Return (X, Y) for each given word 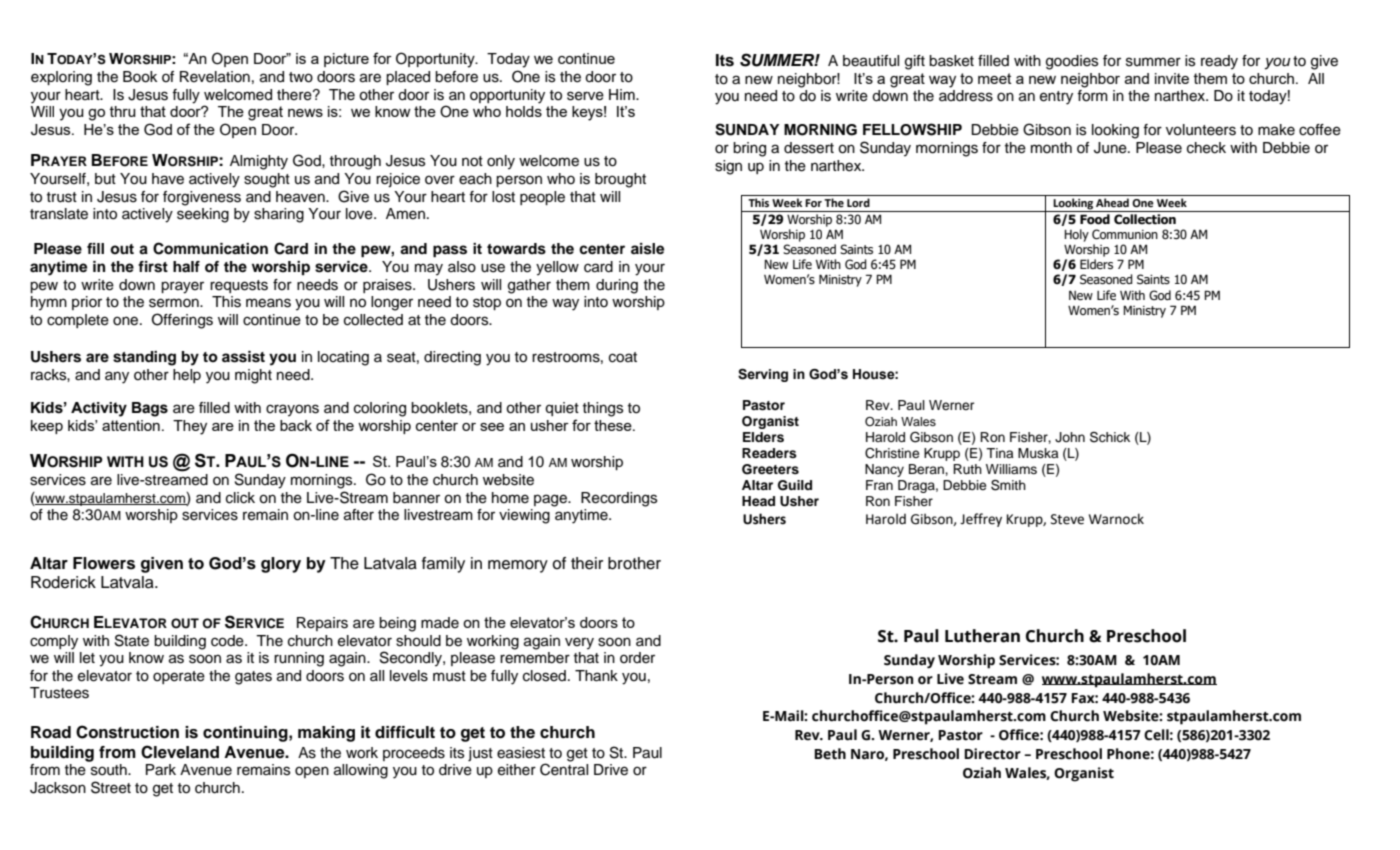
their (587, 563)
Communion (1125, 234)
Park (161, 770)
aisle (647, 249)
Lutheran (982, 636)
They (190, 427)
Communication (210, 248)
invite (1172, 78)
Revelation (215, 77)
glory (281, 565)
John (1070, 437)
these (614, 425)
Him (623, 94)
